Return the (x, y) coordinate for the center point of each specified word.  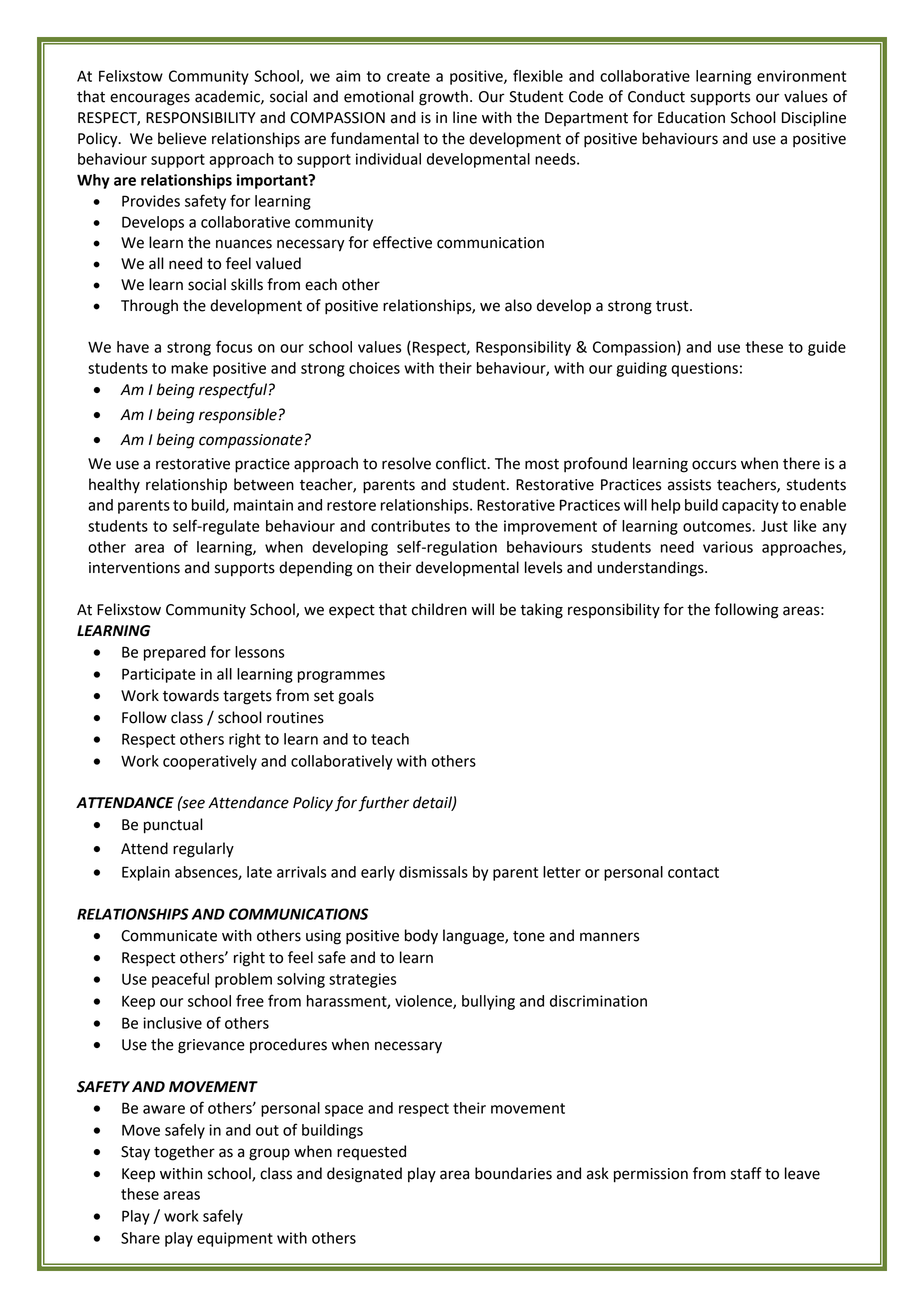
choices (374, 368)
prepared (175, 653)
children (439, 609)
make (189, 368)
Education (691, 117)
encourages (150, 99)
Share (140, 1238)
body (421, 937)
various (728, 547)
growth (443, 98)
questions (704, 369)
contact (693, 872)
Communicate (169, 936)
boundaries (513, 1173)
